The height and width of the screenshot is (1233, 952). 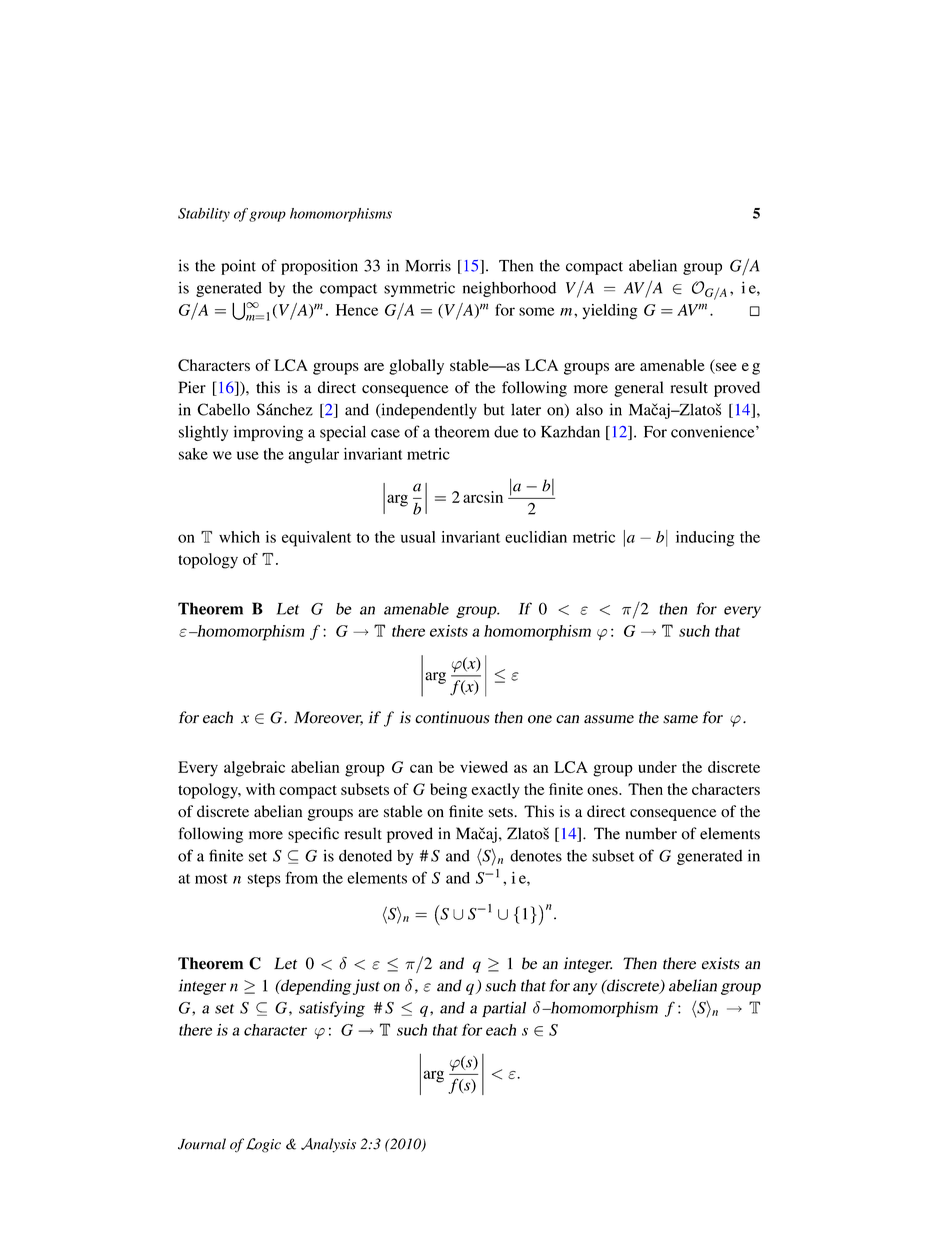 I want to click on due, so click(x=506, y=432).
